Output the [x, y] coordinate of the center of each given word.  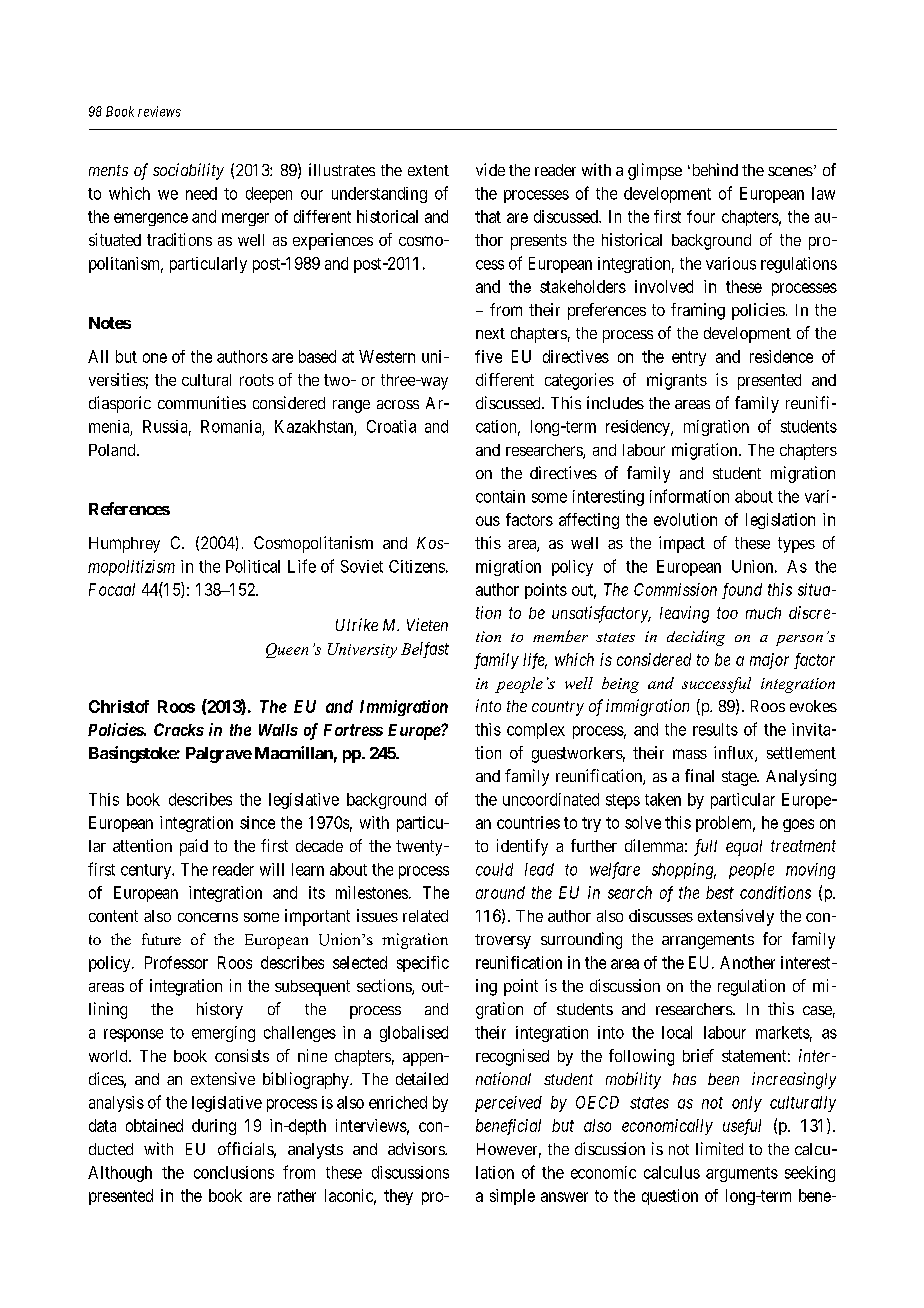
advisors [417, 1148]
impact [682, 544]
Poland [113, 450]
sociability [188, 171]
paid [194, 847]
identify [522, 847]
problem [725, 824]
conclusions [234, 1172]
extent [428, 170]
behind [713, 169]
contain [500, 496]
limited [719, 1148]
